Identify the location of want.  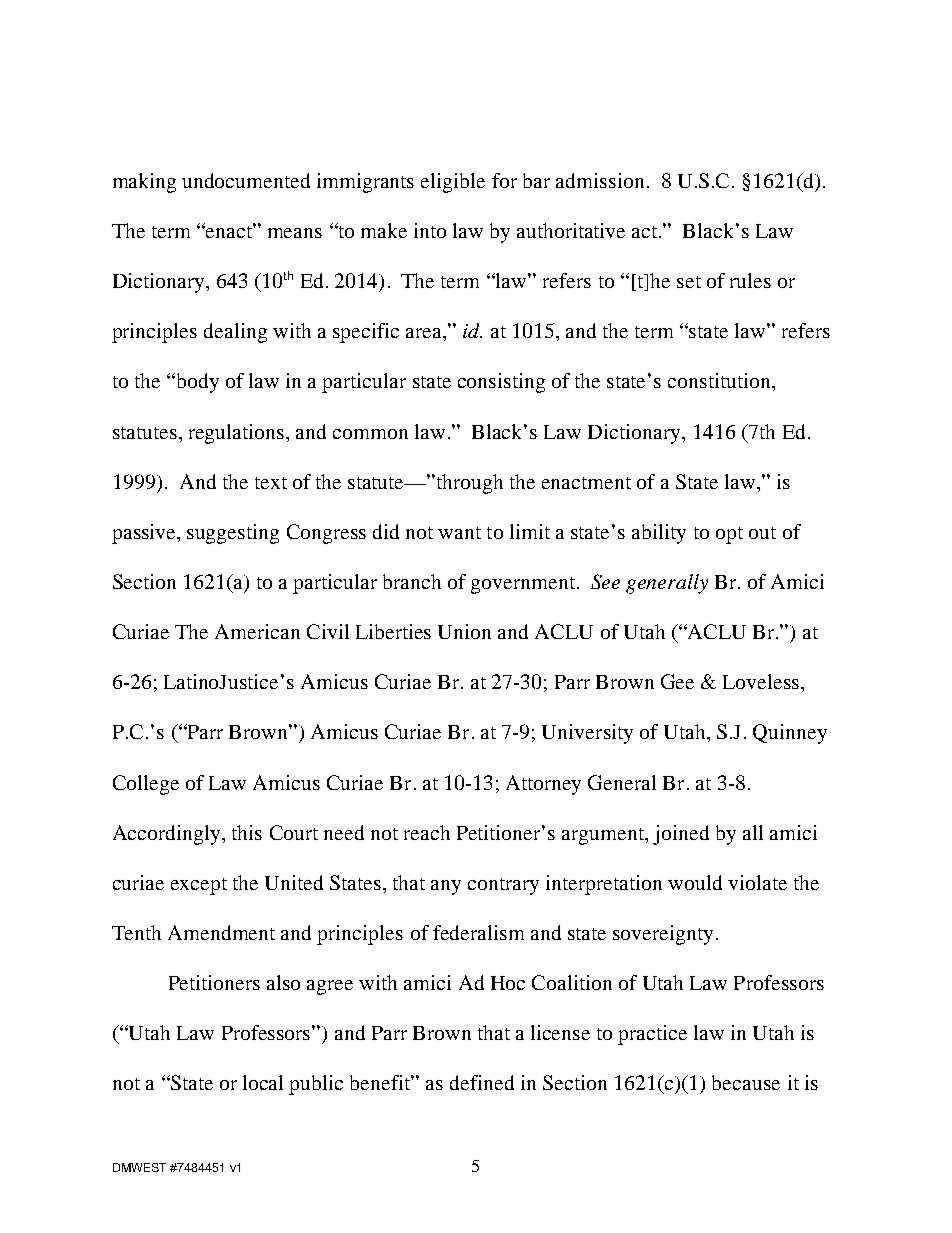
(459, 533).
